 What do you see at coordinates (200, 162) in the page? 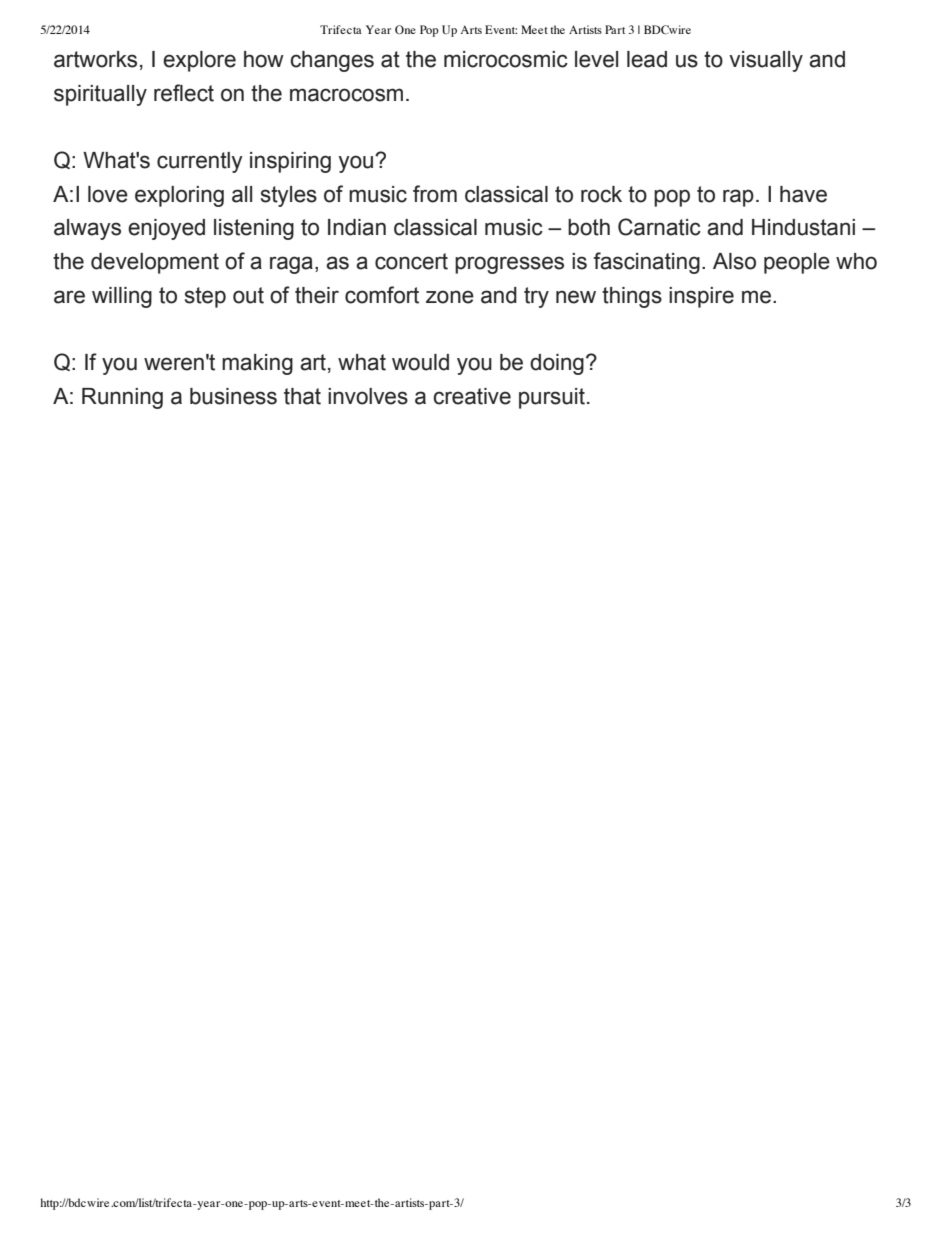
I see `currently` at bounding box center [200, 162].
